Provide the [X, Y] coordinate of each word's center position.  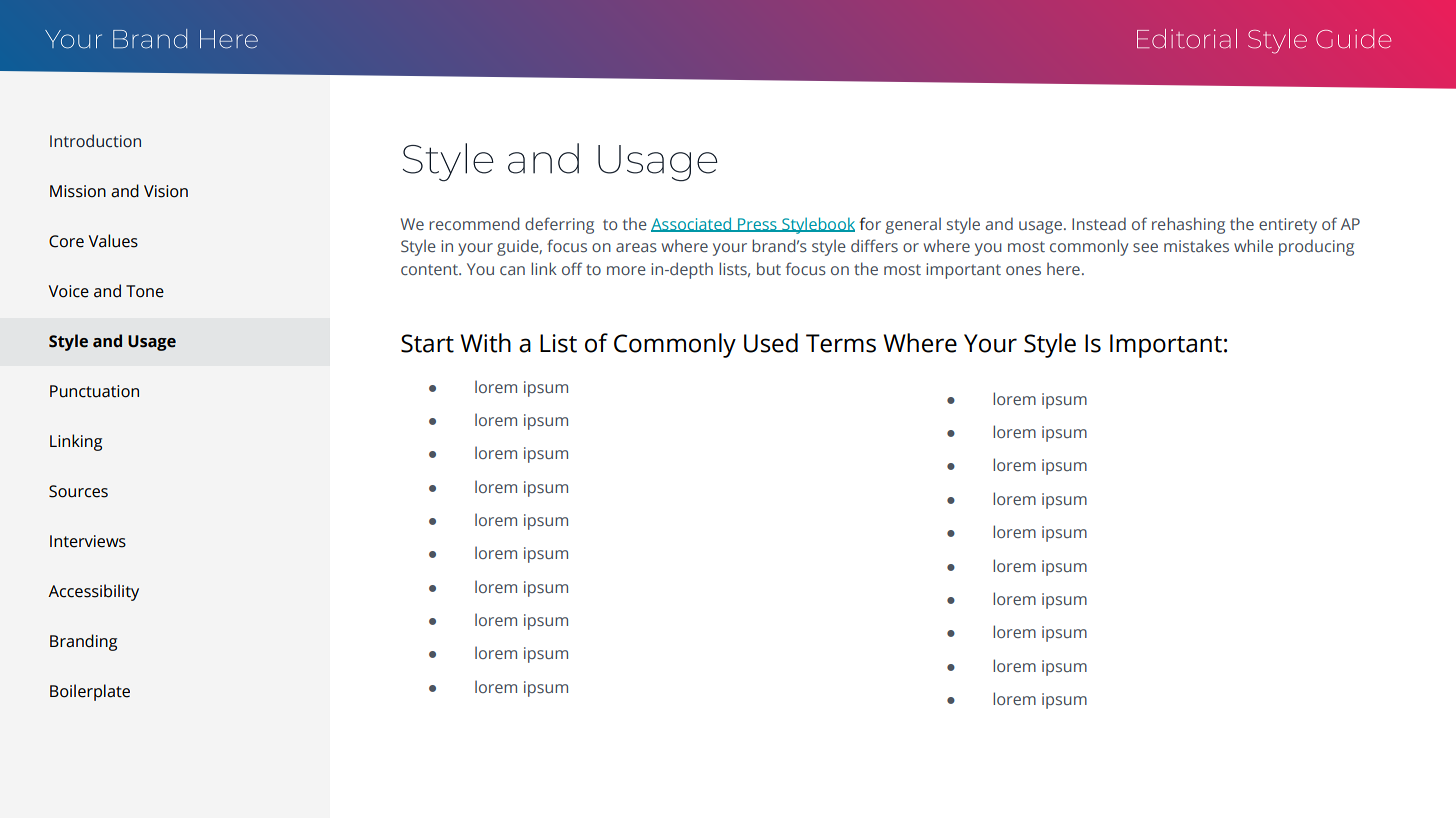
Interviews [88, 541]
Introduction [95, 141]
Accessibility [93, 592]
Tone [145, 291]
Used [771, 343]
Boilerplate [90, 692]
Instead [1099, 223]
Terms [841, 343]
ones [1023, 270]
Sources [78, 491]
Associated [692, 224]
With [485, 343]
